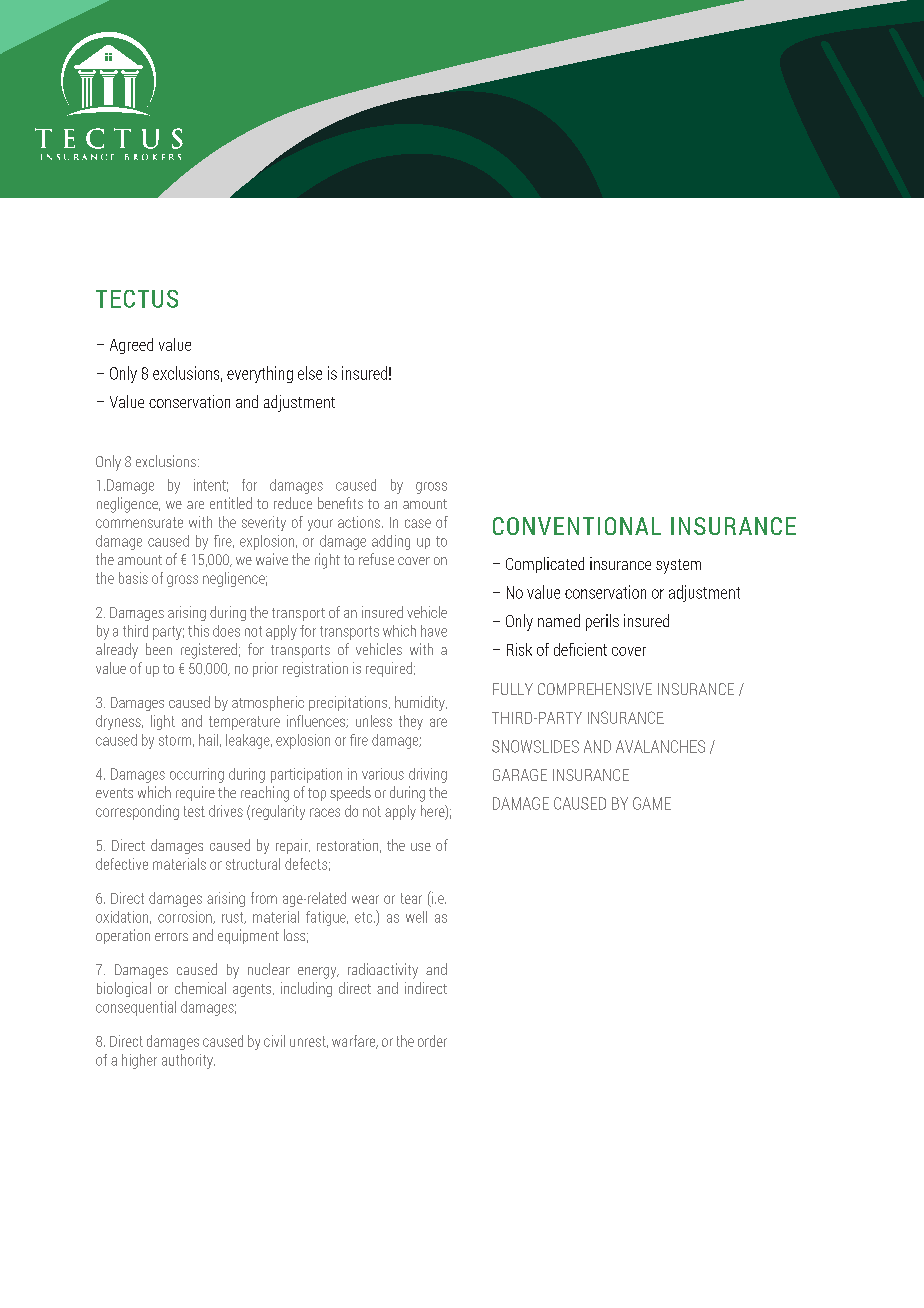 The height and width of the screenshot is (1308, 924). What do you see at coordinates (391, 542) in the screenshot?
I see `adding` at bounding box center [391, 542].
